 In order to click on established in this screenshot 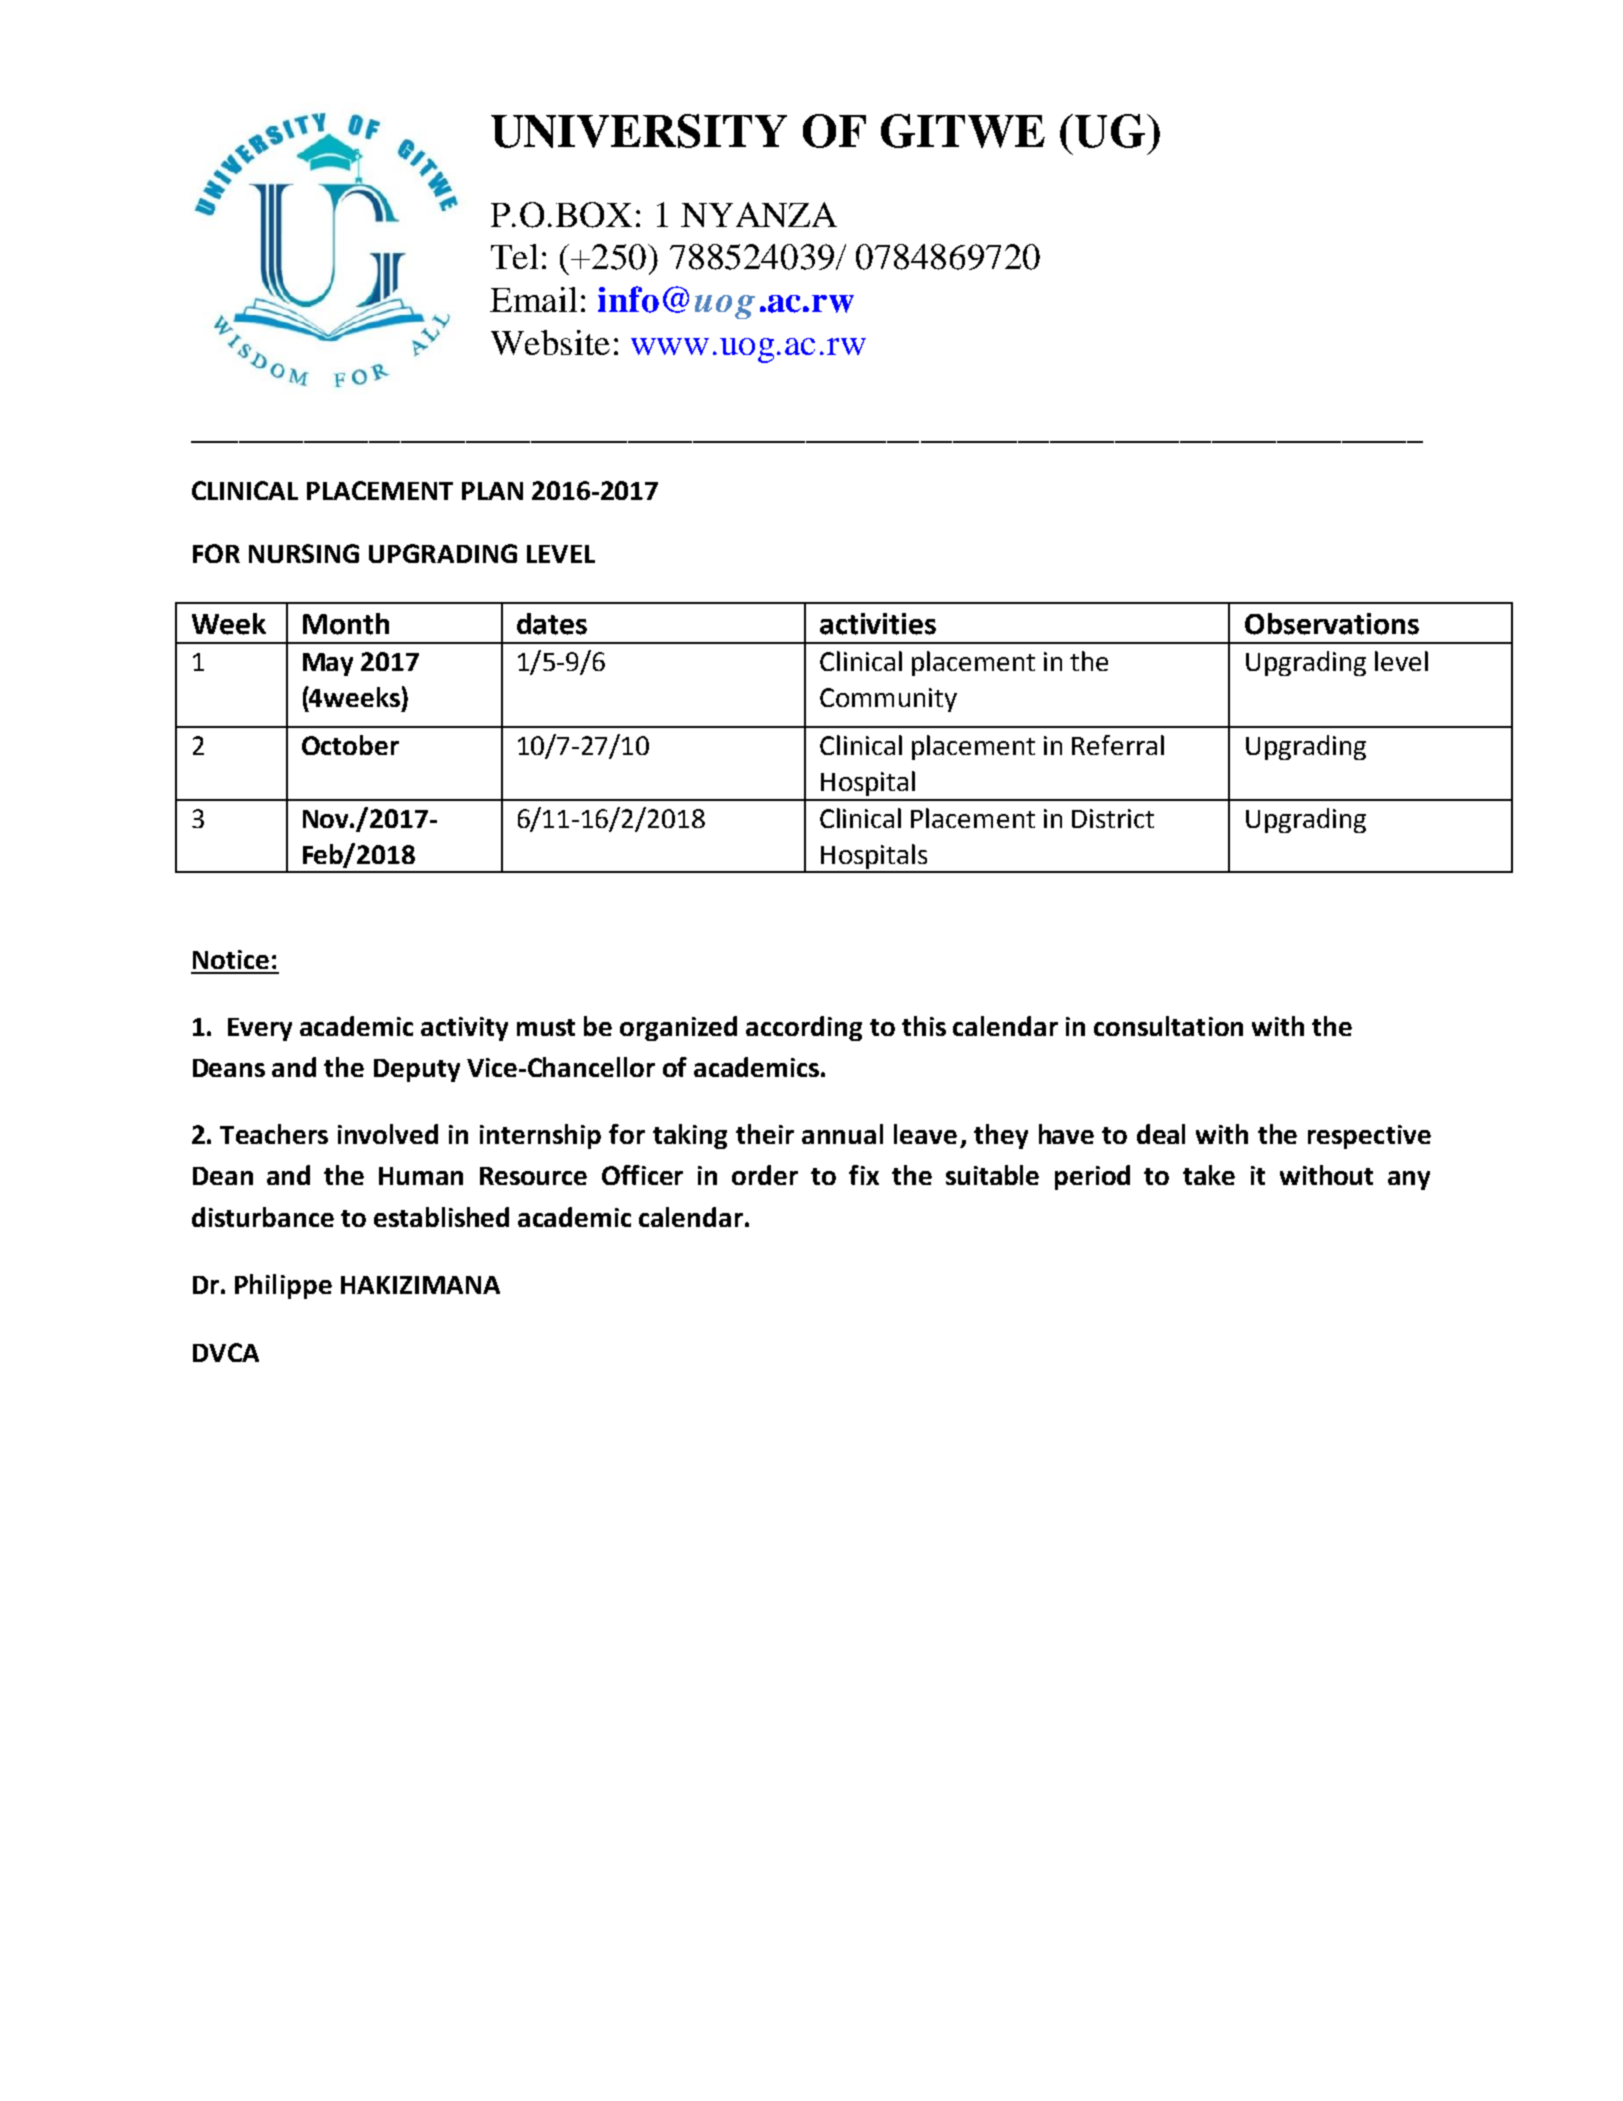, I will do `click(441, 1217)`.
